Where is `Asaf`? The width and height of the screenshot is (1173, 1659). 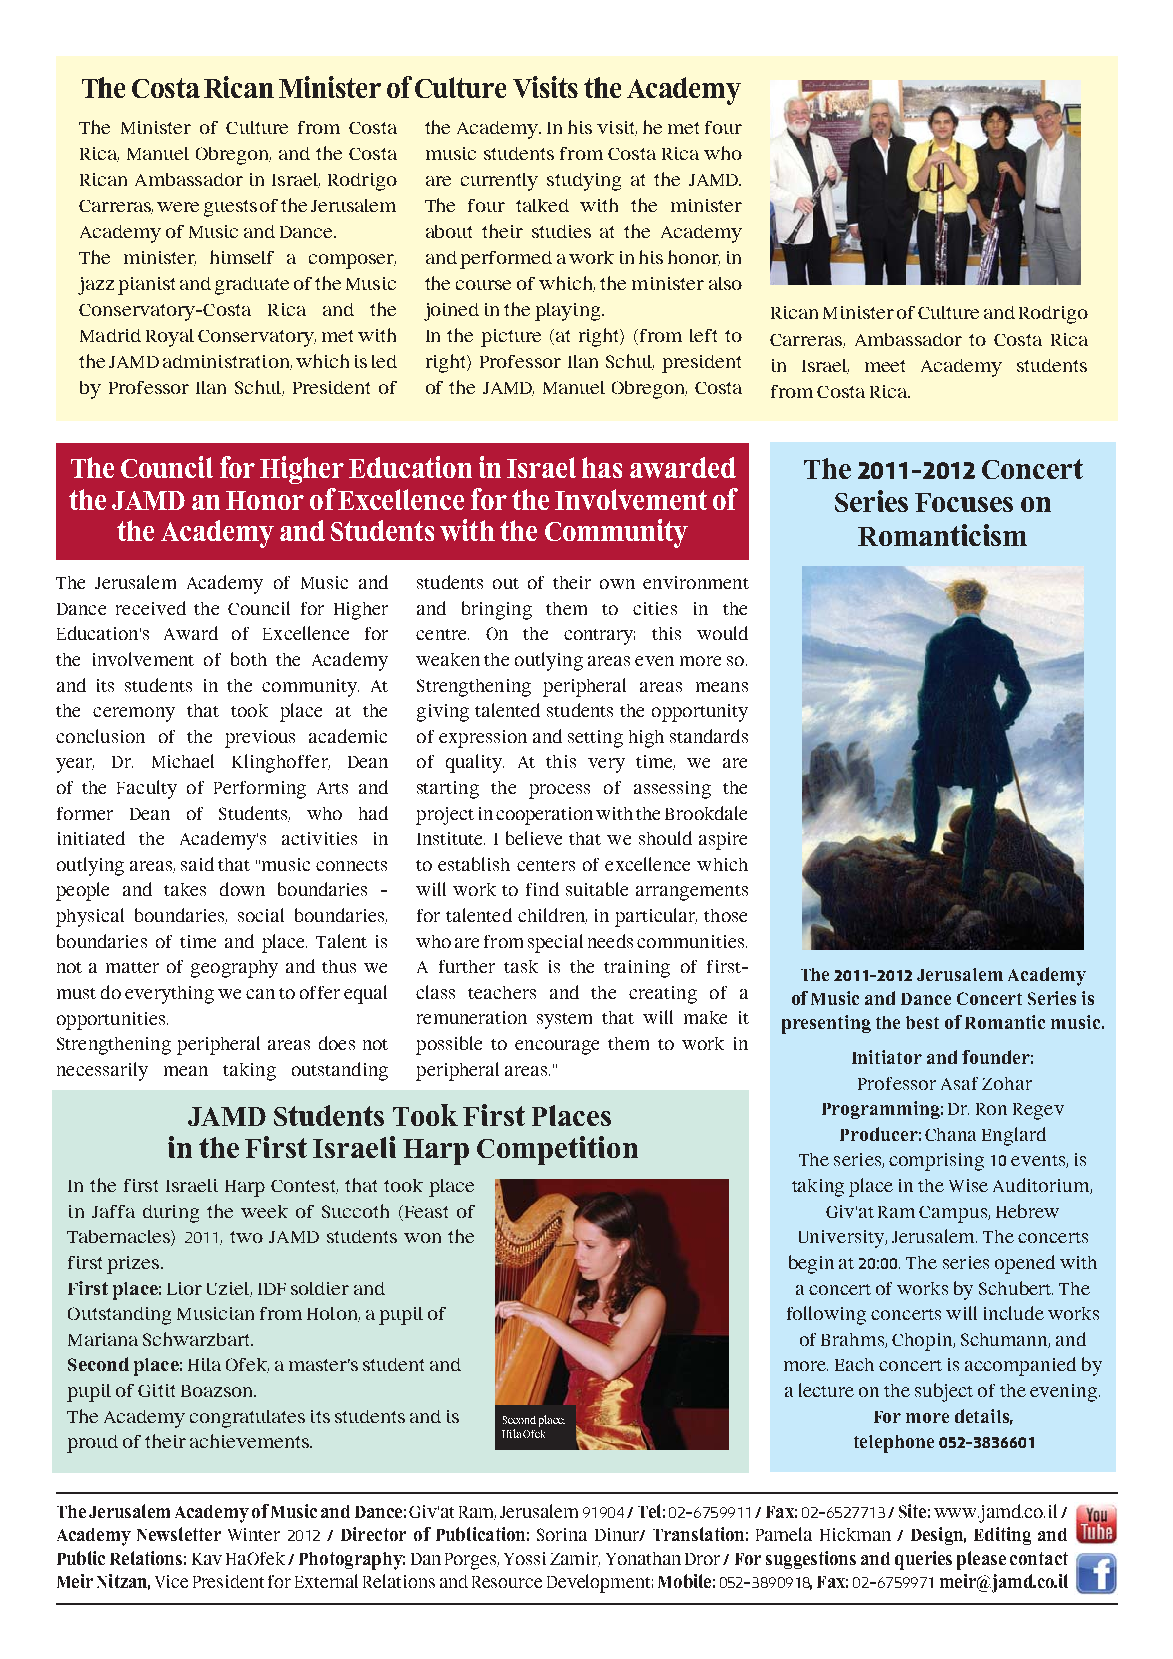 Asaf is located at coordinates (959, 1083).
